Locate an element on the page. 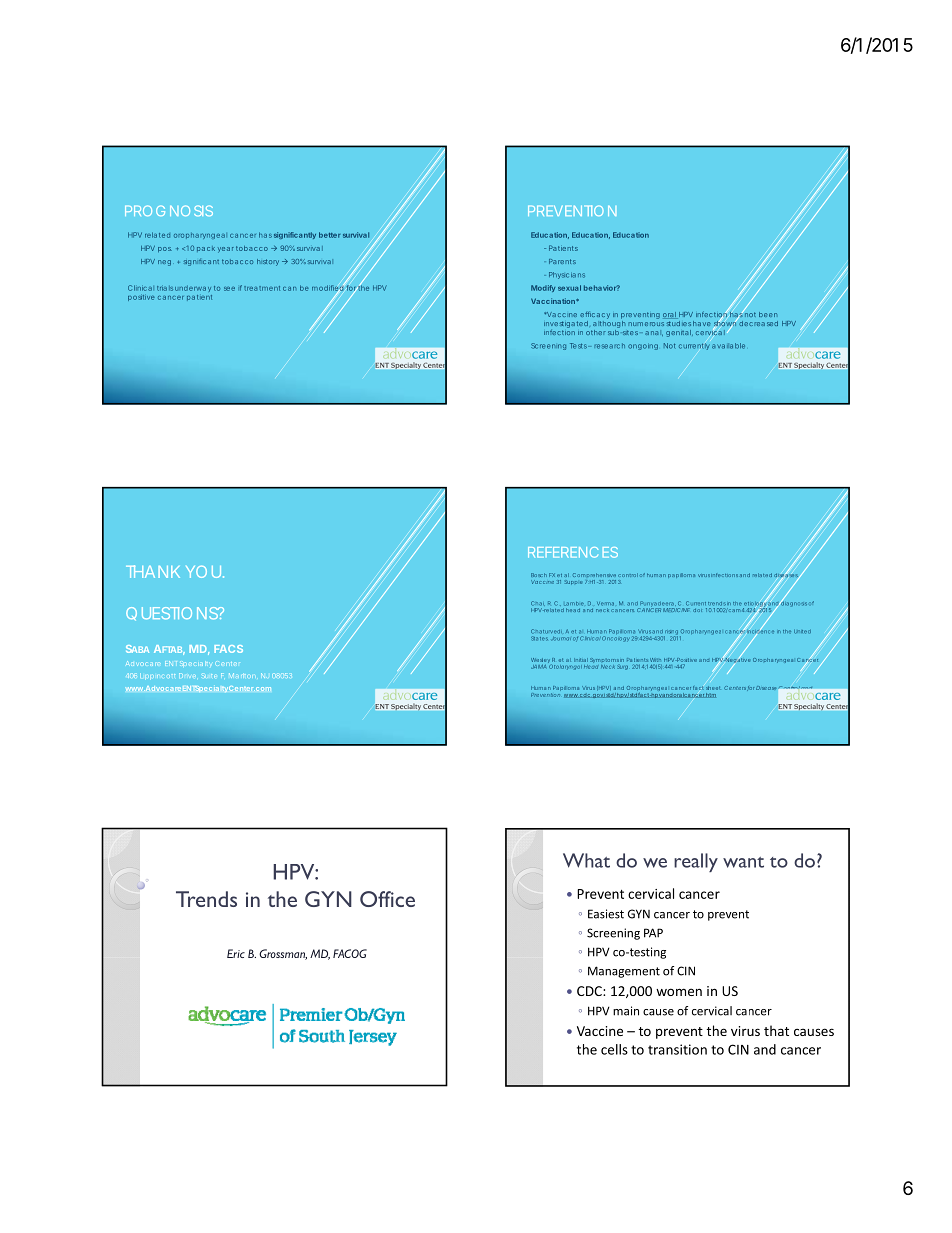  FACS is located at coordinates (228, 649).
